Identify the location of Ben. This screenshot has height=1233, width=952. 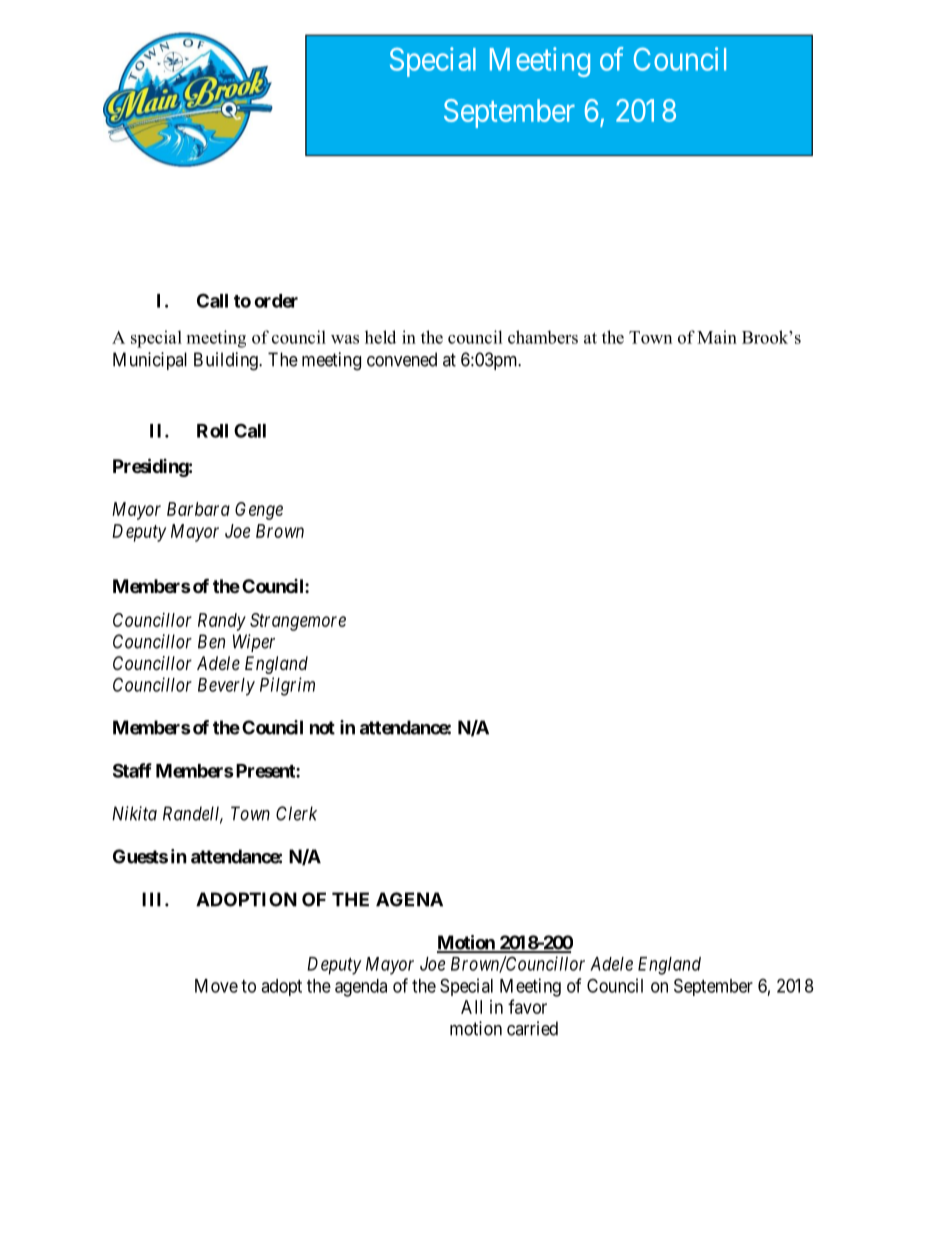
(211, 641).
